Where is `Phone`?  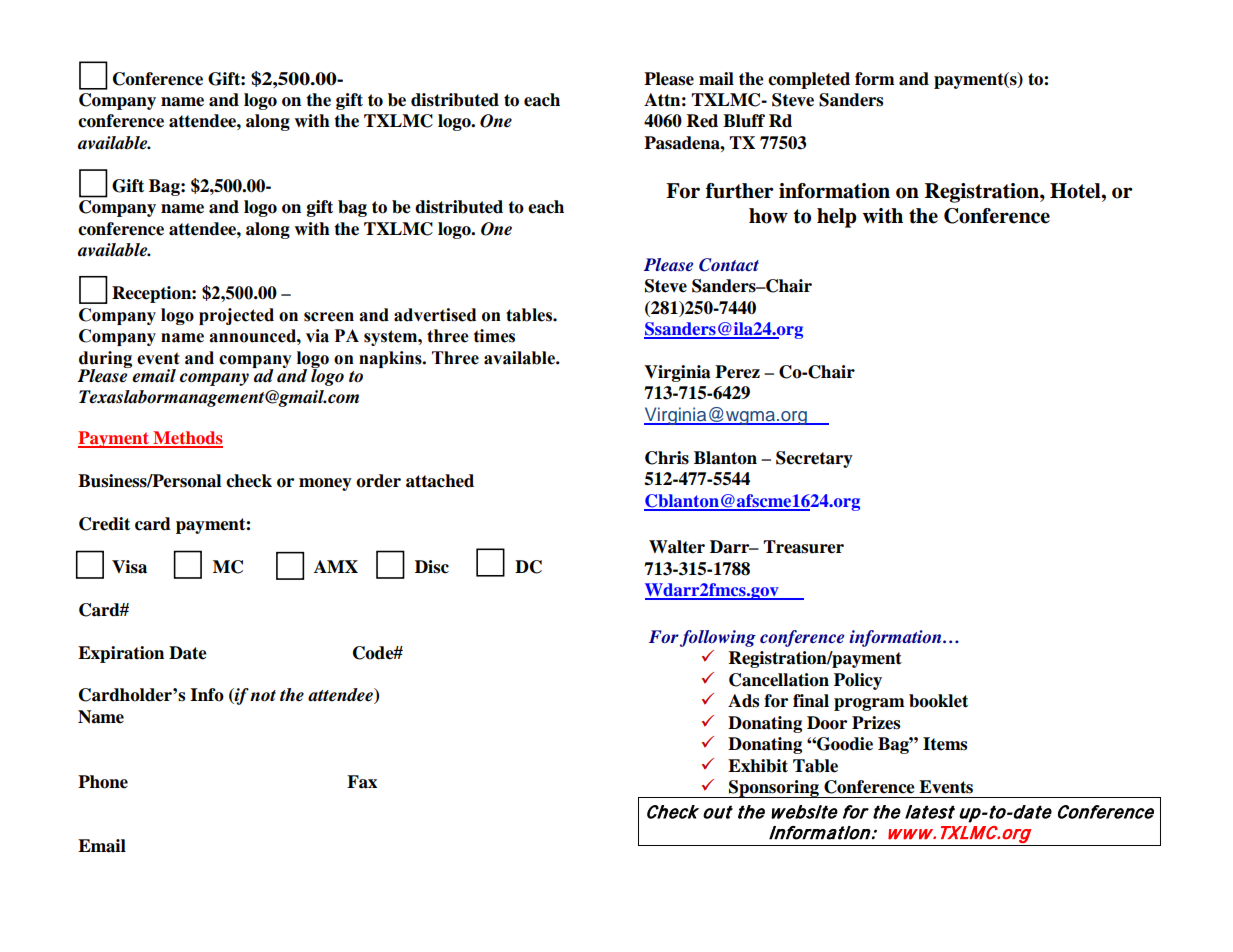
Phone is located at coordinates (103, 782).
